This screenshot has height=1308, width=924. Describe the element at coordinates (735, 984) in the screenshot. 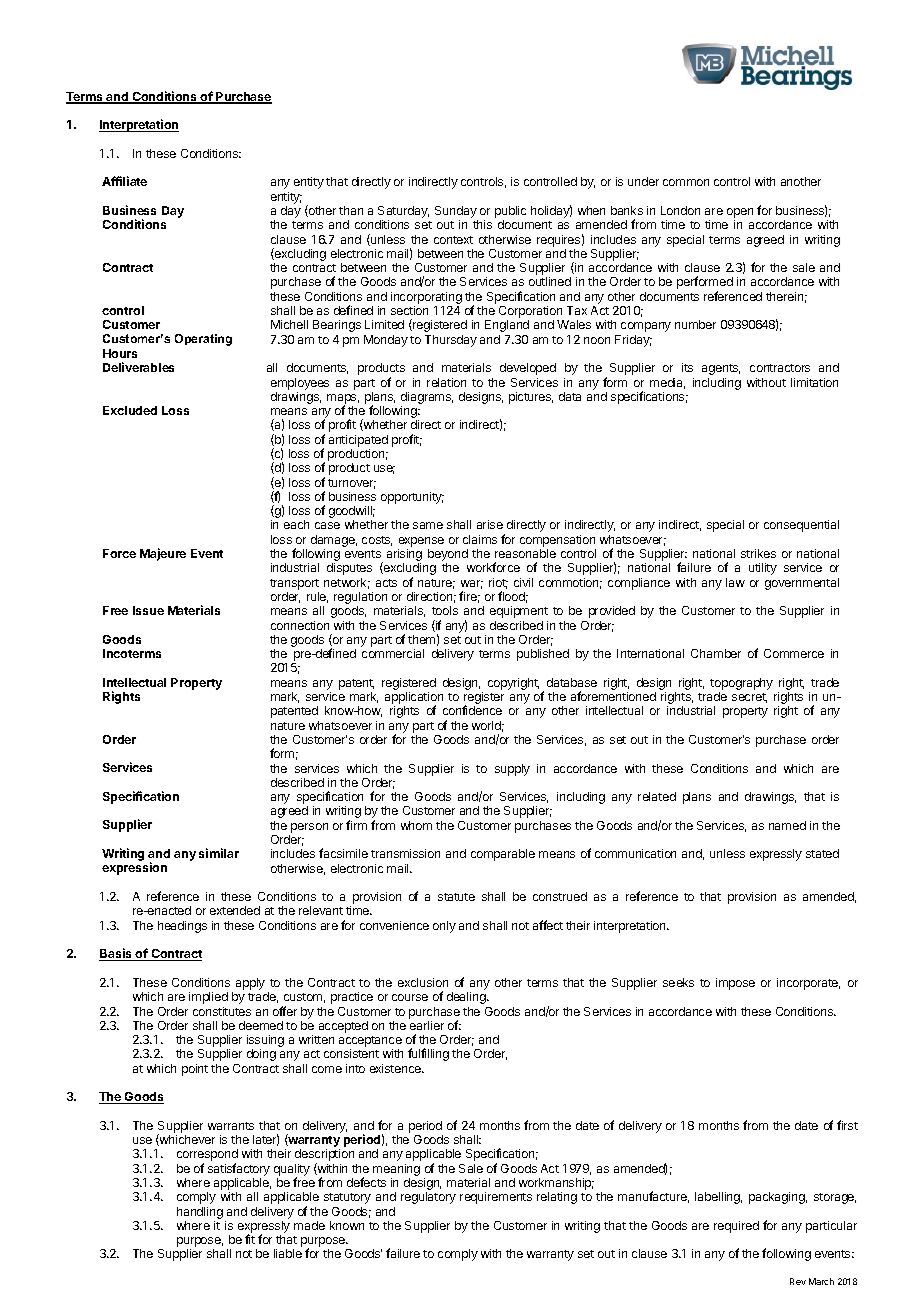

I see `impose` at that location.
